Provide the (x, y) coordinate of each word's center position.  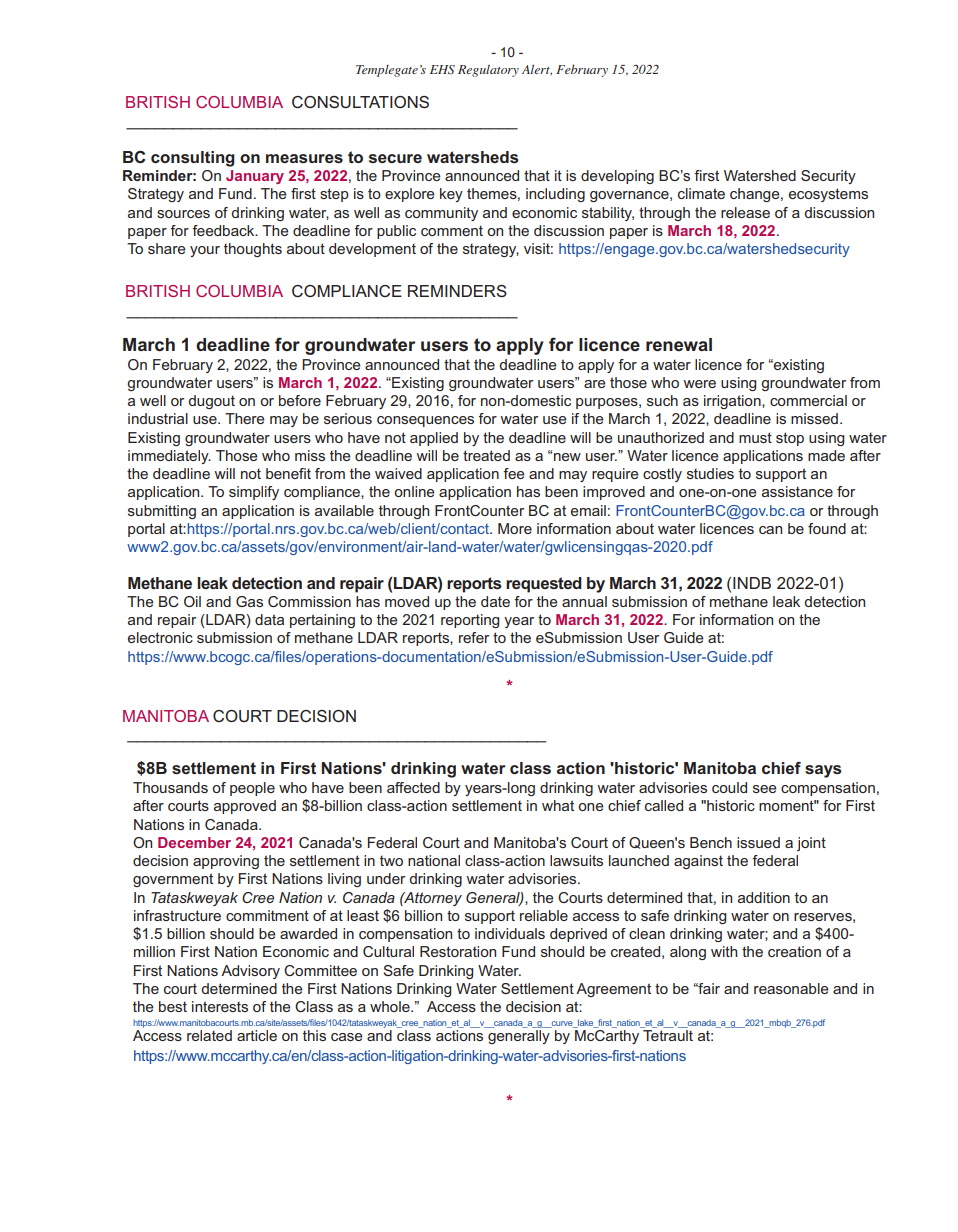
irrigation (733, 402)
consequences (425, 421)
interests (220, 1006)
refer (474, 637)
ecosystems (828, 195)
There (245, 418)
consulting (193, 159)
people (252, 789)
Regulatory (488, 71)
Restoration (458, 951)
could (729, 787)
